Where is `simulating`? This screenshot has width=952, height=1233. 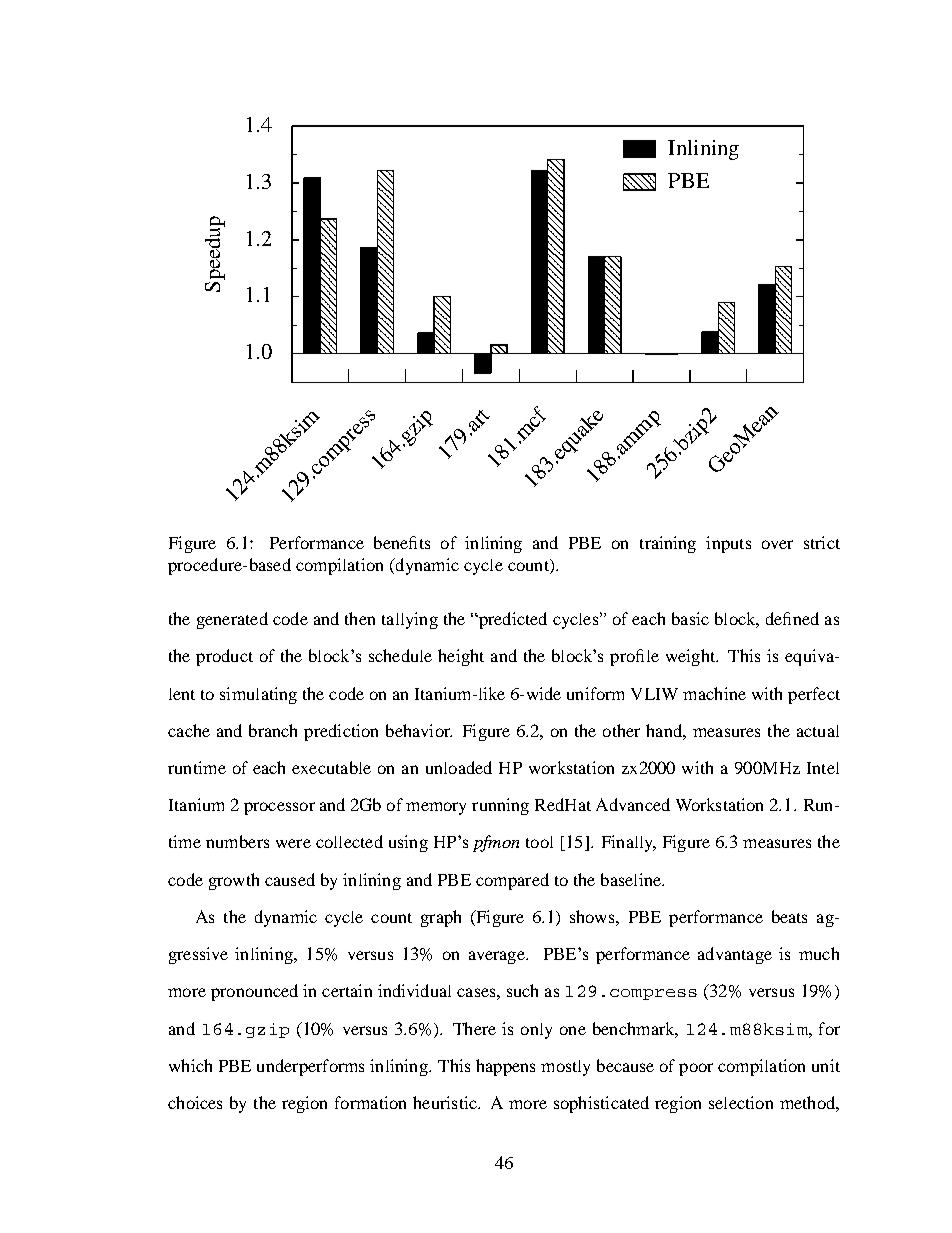
simulating is located at coordinates (258, 695).
